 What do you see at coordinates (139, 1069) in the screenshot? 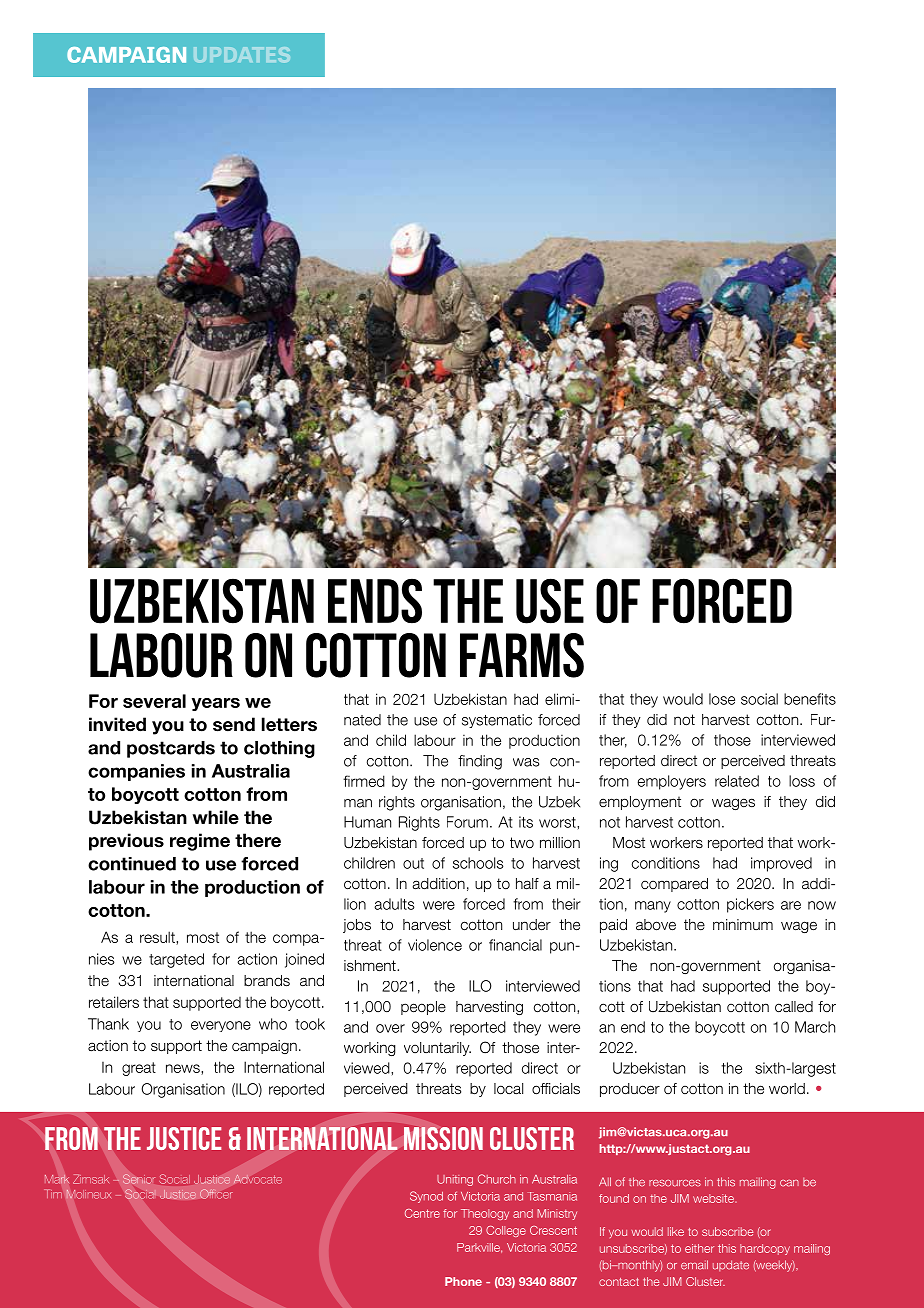
I see `great` at bounding box center [139, 1069].
